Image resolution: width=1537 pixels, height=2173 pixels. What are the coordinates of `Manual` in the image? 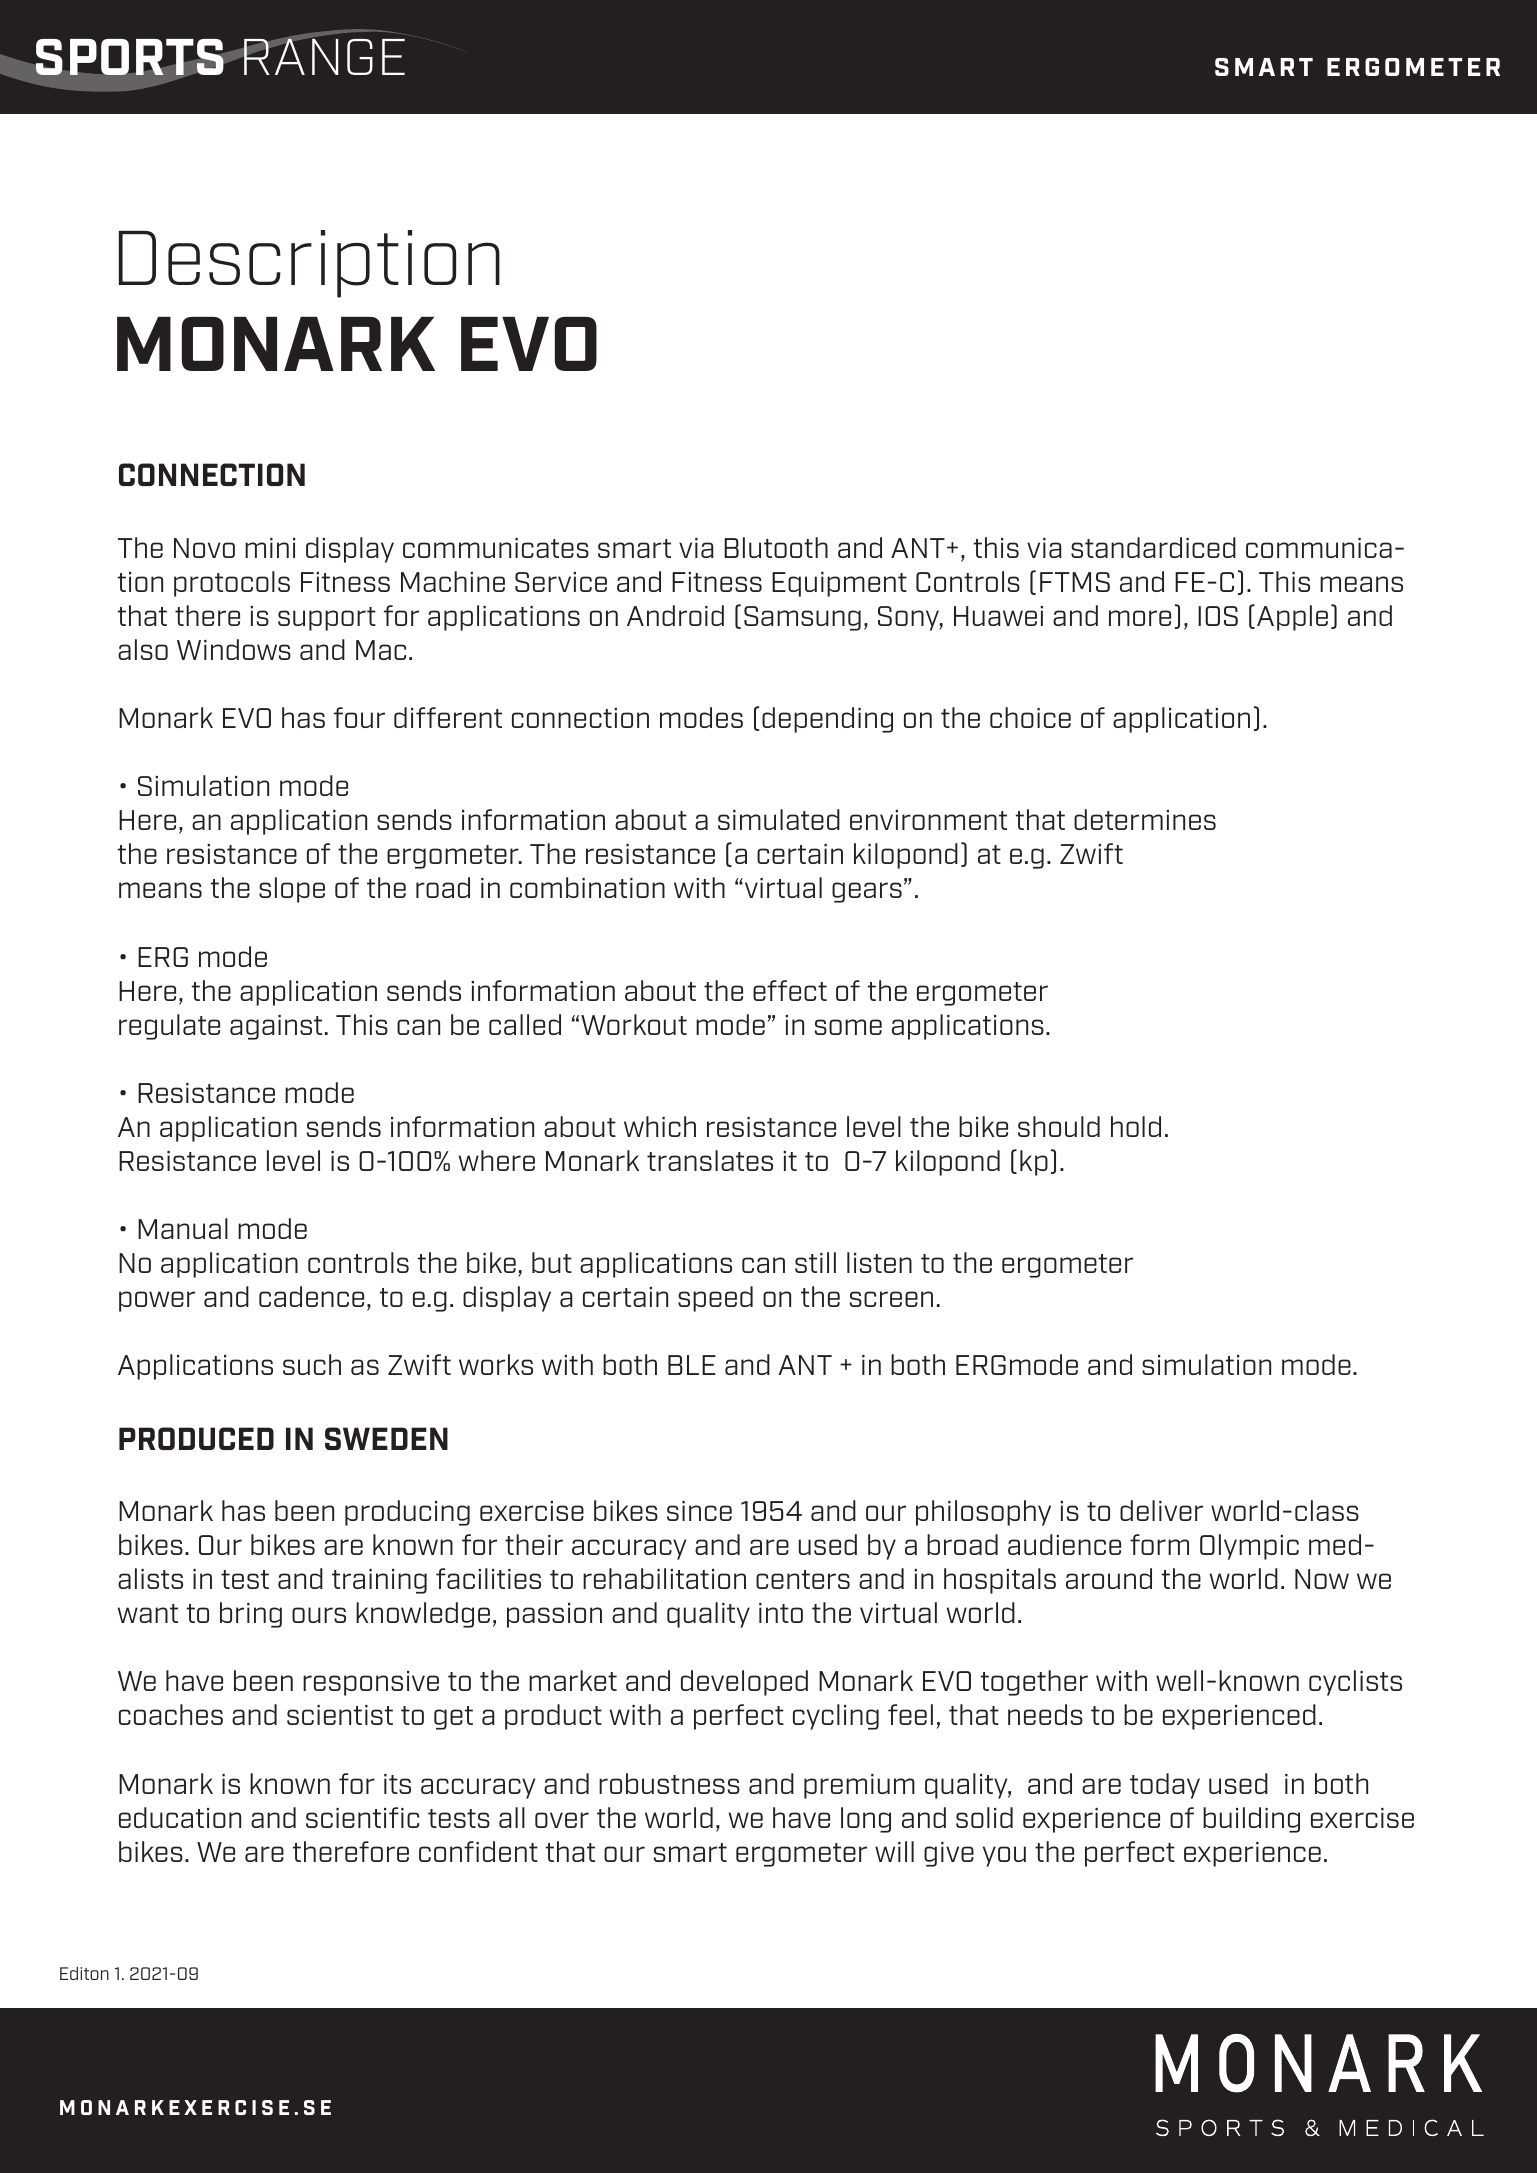 It's located at (183, 1228).
